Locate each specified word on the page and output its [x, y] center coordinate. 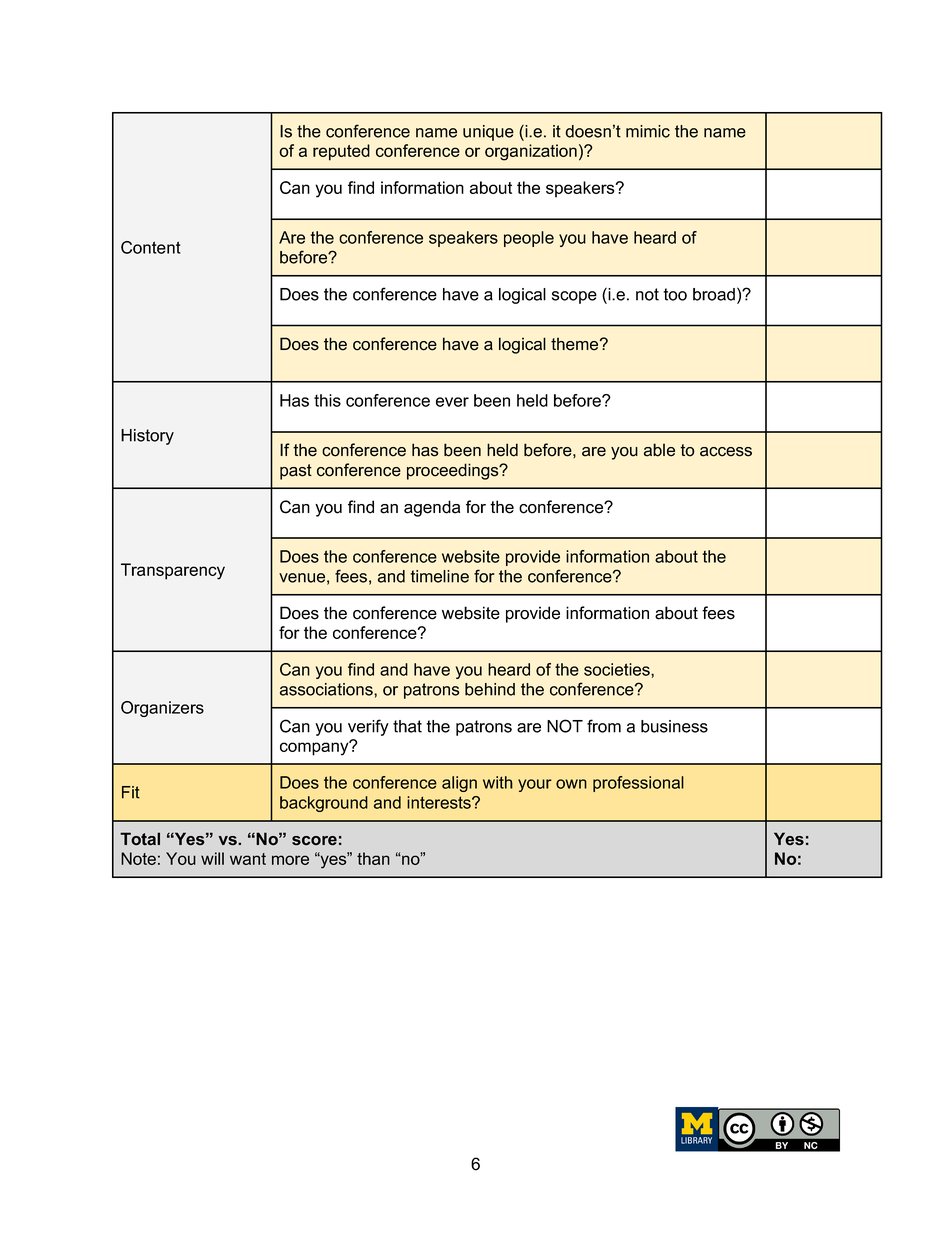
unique [488, 133]
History [147, 437]
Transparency [173, 571]
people [529, 239]
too [675, 294]
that [407, 726]
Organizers [162, 709]
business [674, 726]
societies [618, 669]
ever [452, 402]
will [212, 858]
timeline [440, 576]
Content [151, 247]
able [659, 450]
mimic [648, 131]
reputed [341, 152]
